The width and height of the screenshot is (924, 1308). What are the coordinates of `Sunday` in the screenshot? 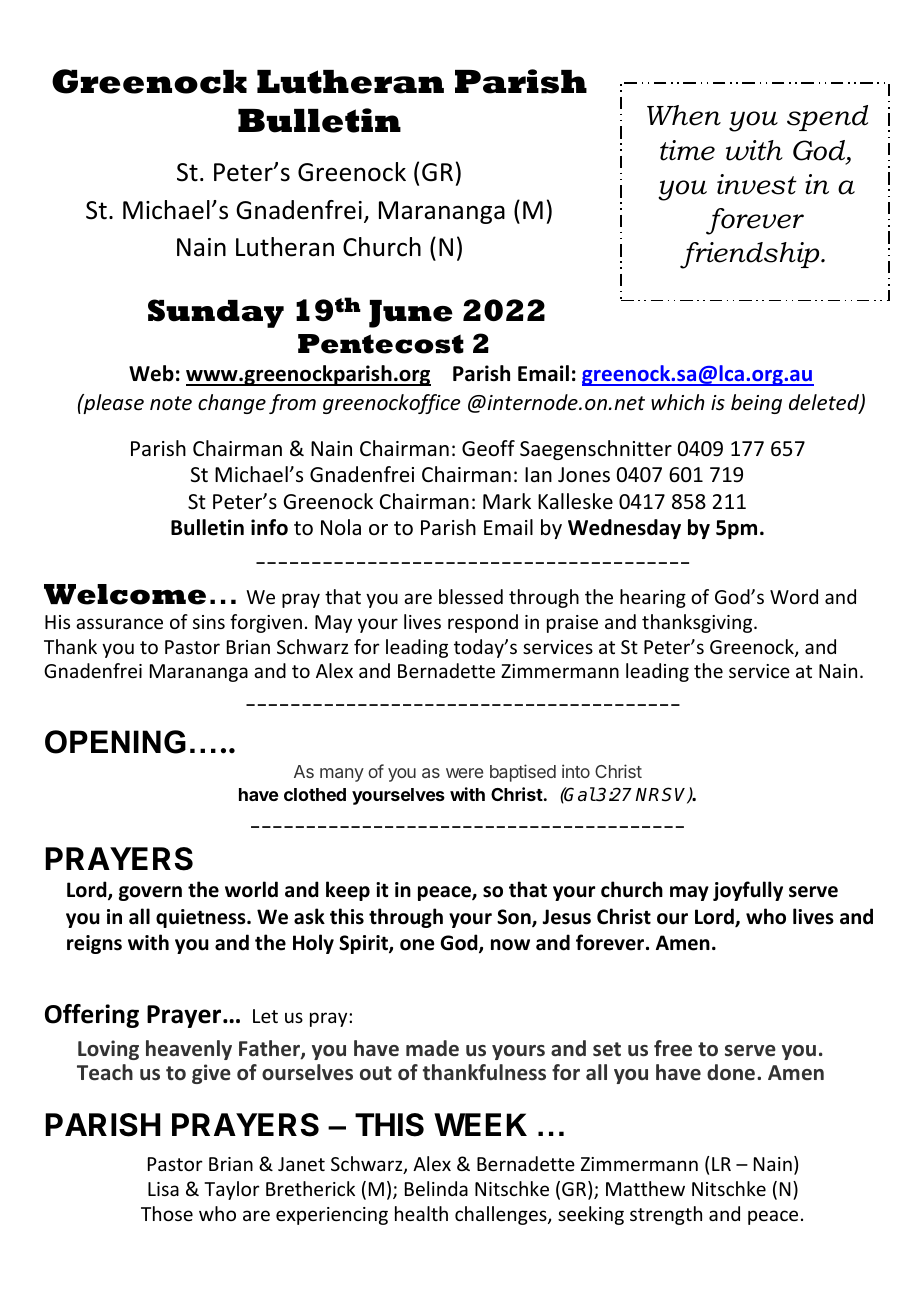 It's located at (216, 313).
